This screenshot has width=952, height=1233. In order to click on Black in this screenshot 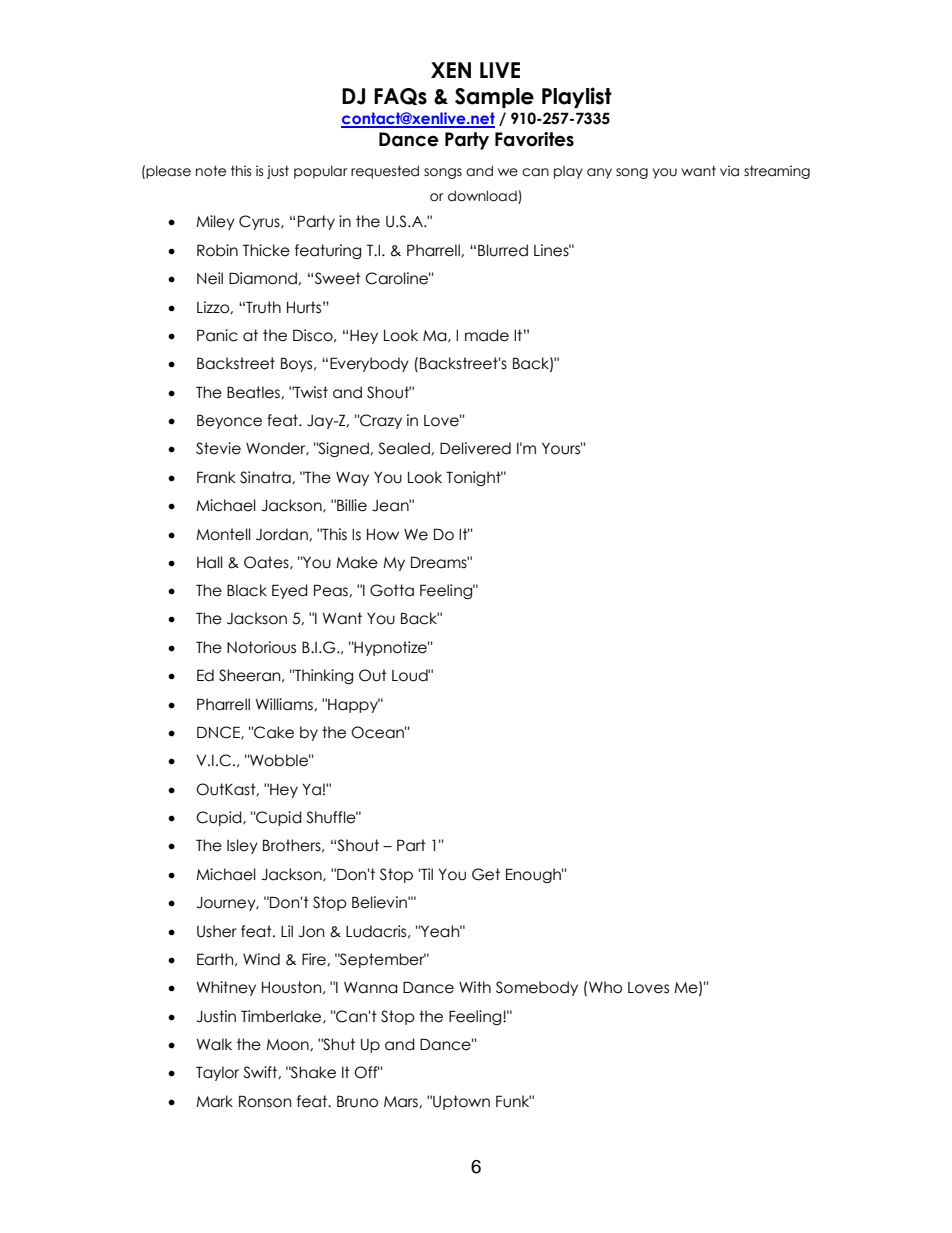, I will do `click(247, 590)`.
